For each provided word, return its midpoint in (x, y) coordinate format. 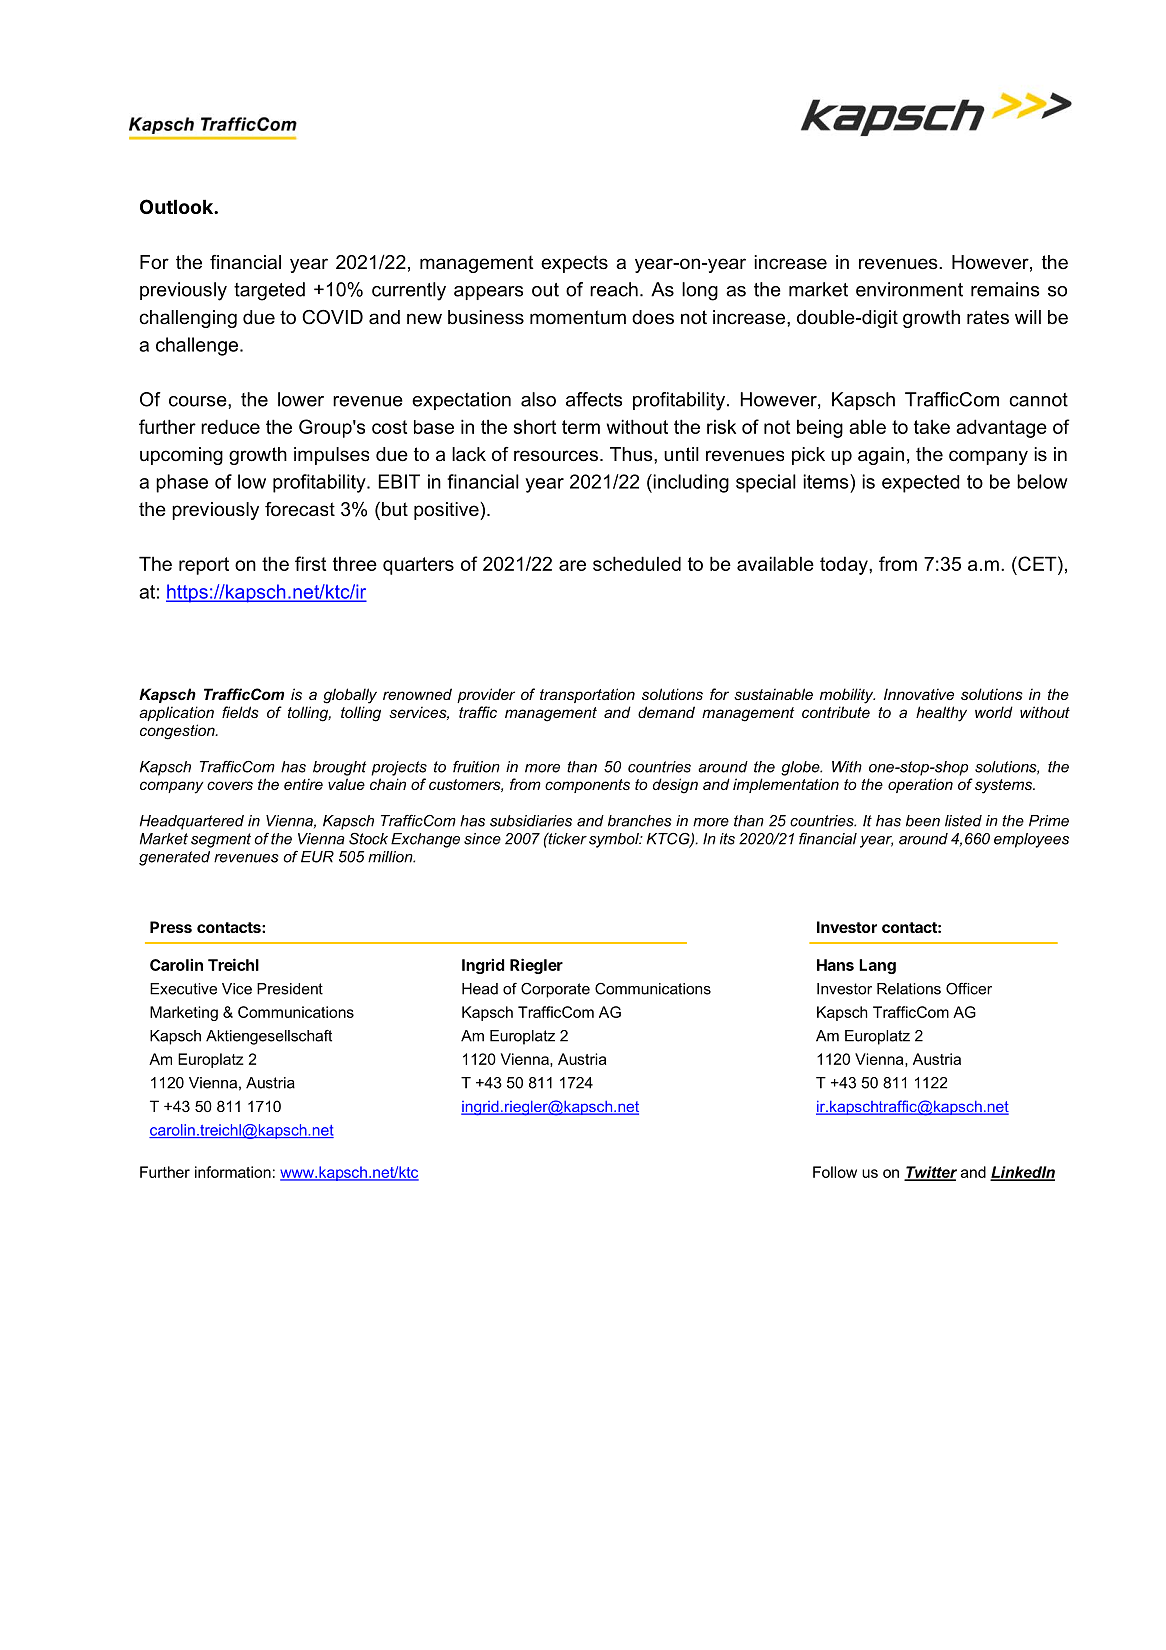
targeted (269, 291)
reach (614, 289)
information (233, 1172)
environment (909, 289)
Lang (877, 966)
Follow (835, 1172)
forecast (300, 509)
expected (920, 484)
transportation (587, 695)
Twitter (930, 1173)
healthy (941, 714)
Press (171, 927)
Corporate (555, 990)
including (690, 483)
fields (240, 712)
